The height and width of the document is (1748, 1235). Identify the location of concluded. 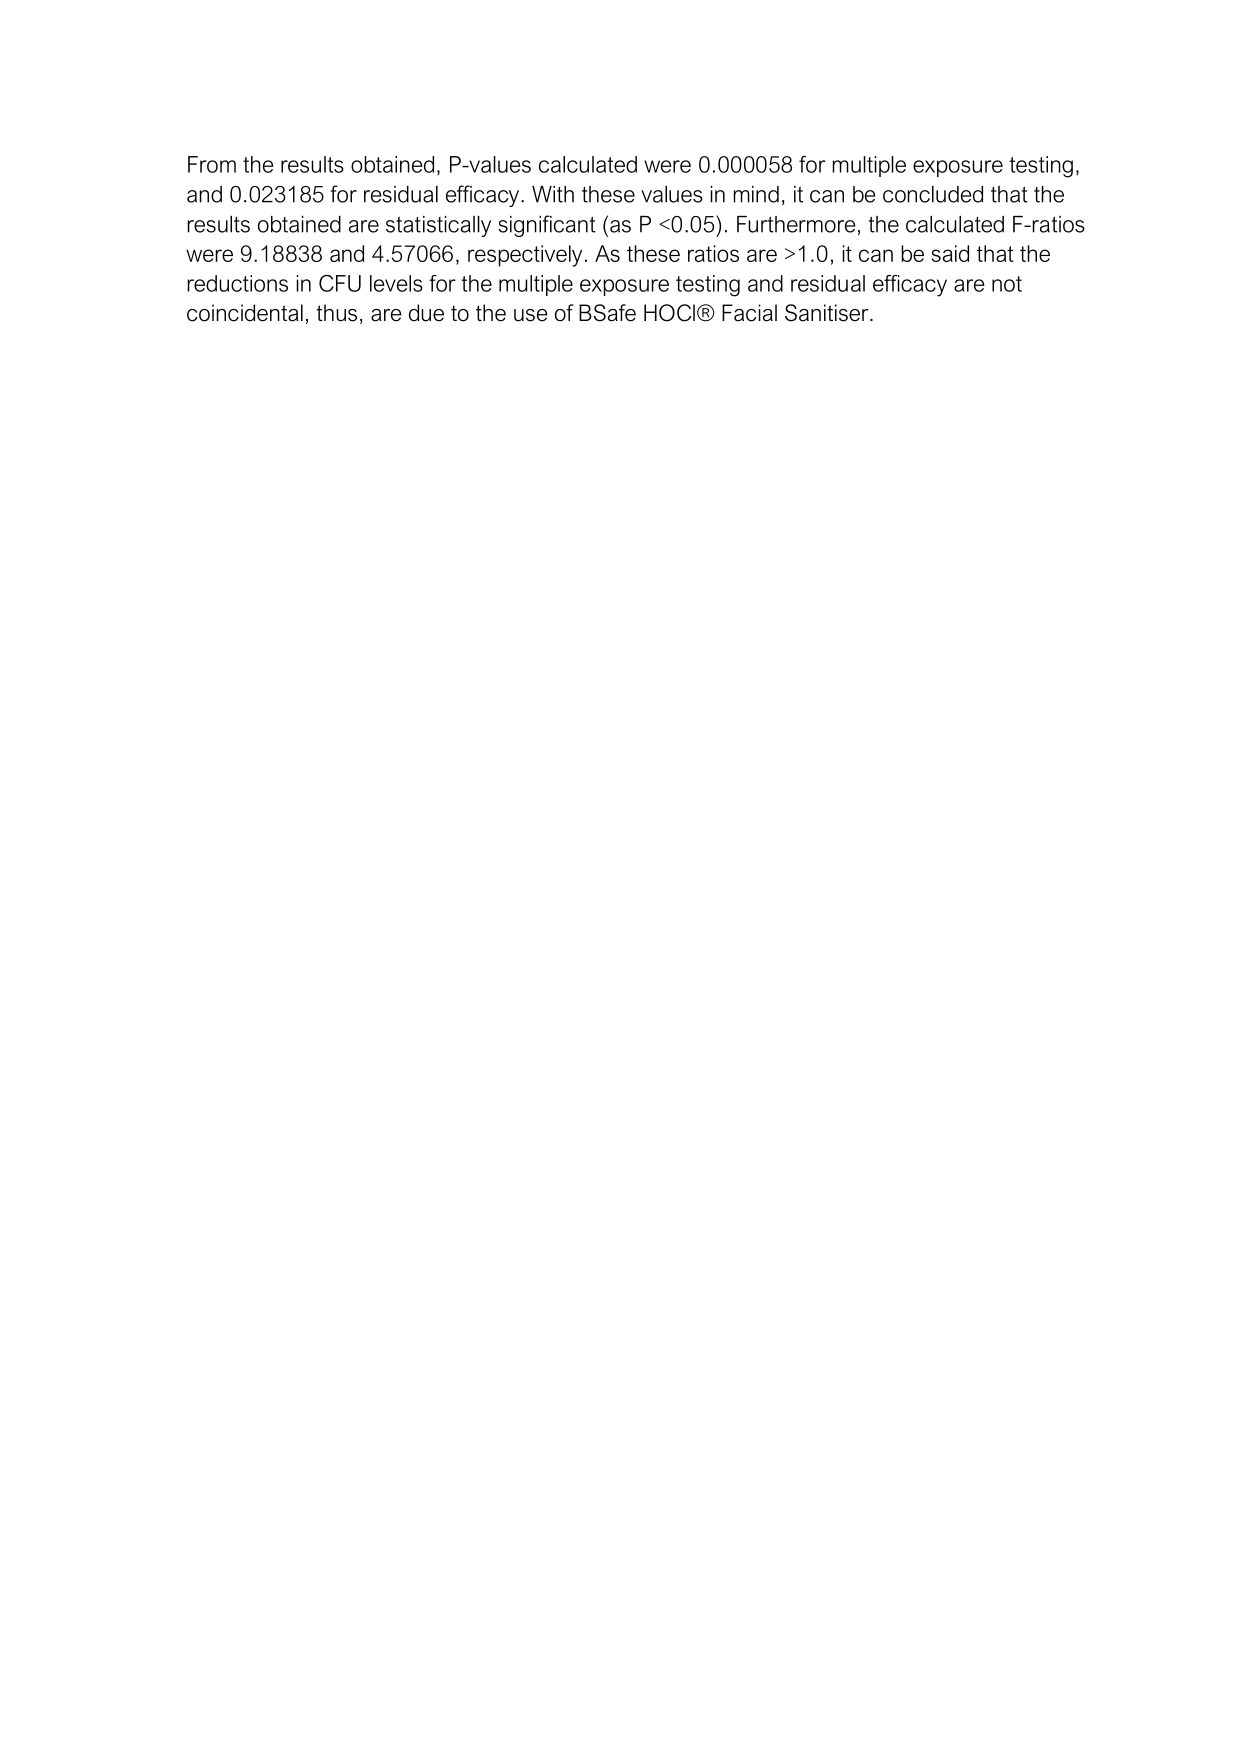
(933, 194).
